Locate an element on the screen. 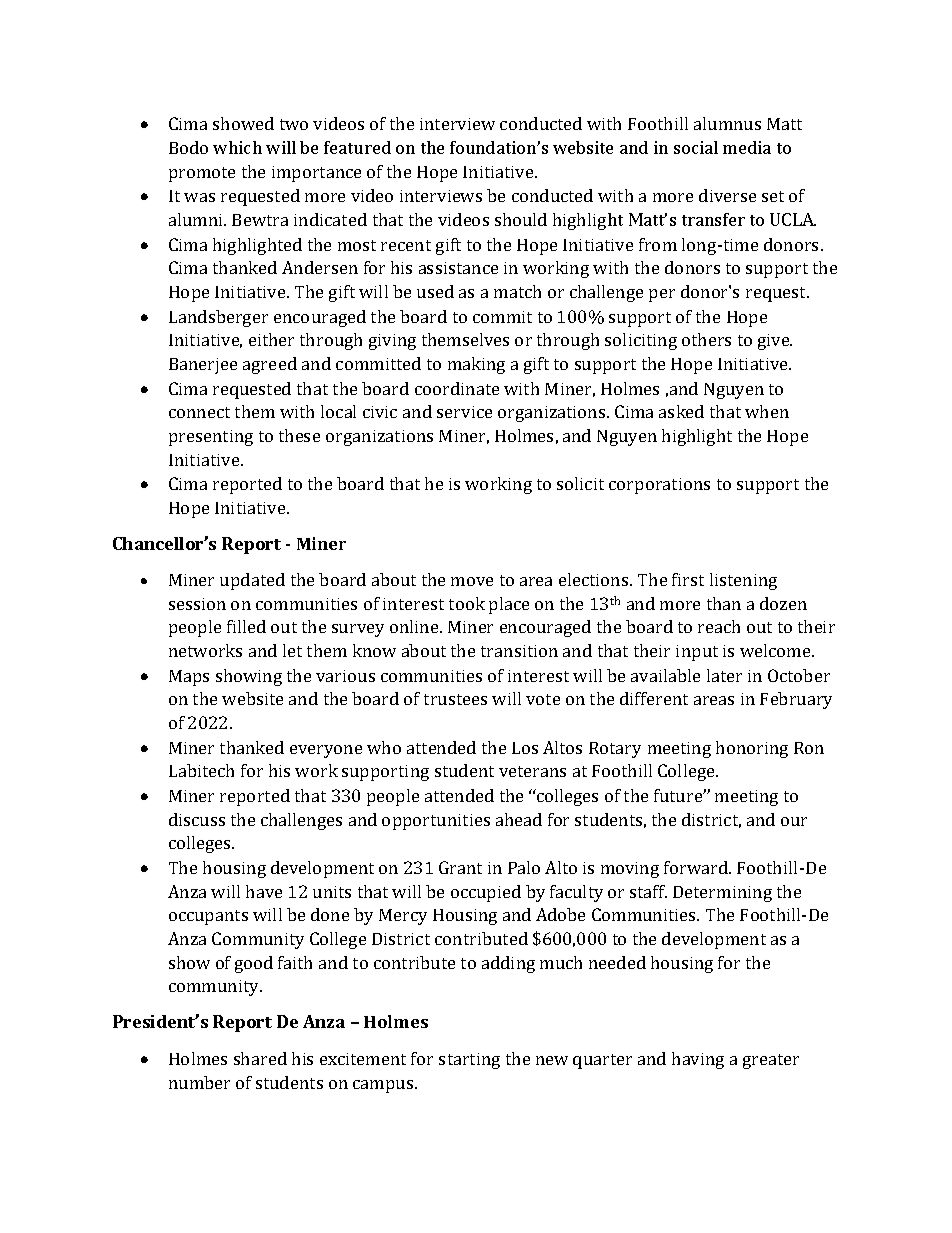 The image size is (952, 1233). shared is located at coordinates (260, 1058).
